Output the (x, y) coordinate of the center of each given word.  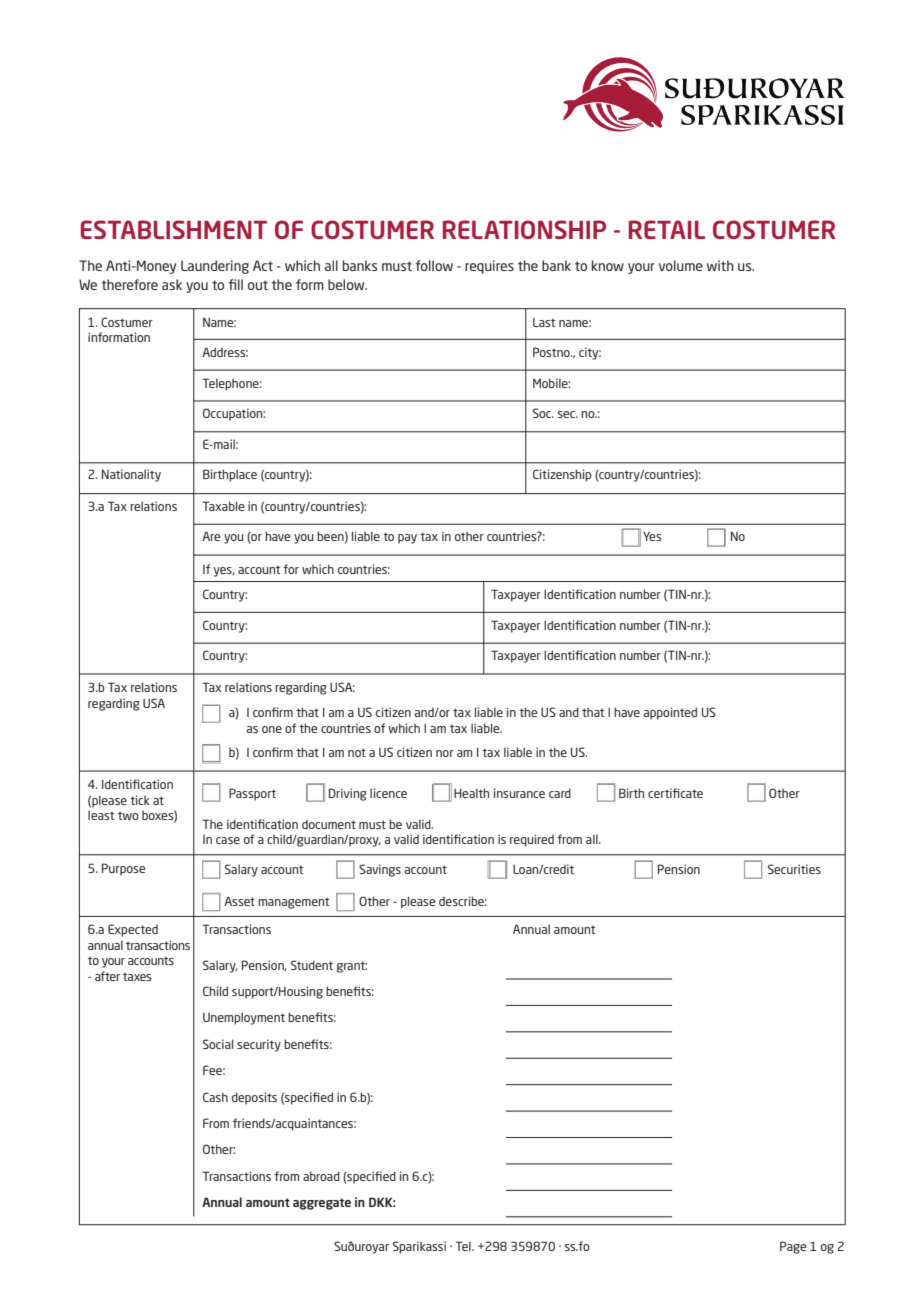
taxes (137, 977)
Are (211, 536)
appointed (670, 713)
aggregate (322, 1204)
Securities (794, 869)
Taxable (223, 506)
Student (312, 965)
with (720, 265)
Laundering (215, 267)
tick (140, 800)
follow (434, 265)
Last (544, 322)
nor (445, 753)
